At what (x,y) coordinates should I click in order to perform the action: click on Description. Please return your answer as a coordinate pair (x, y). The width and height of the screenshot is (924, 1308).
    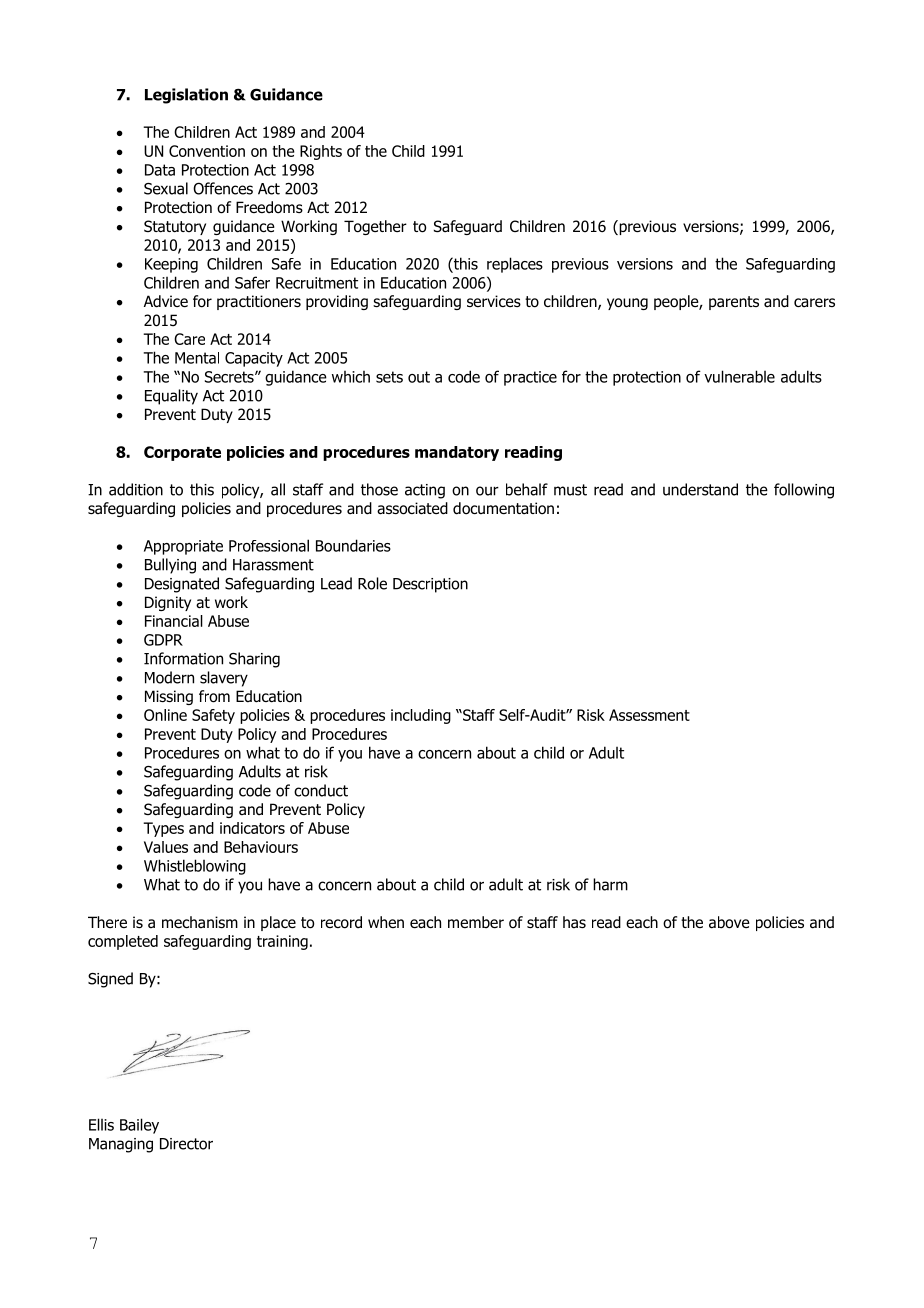
    Looking at the image, I should click on (430, 585).
